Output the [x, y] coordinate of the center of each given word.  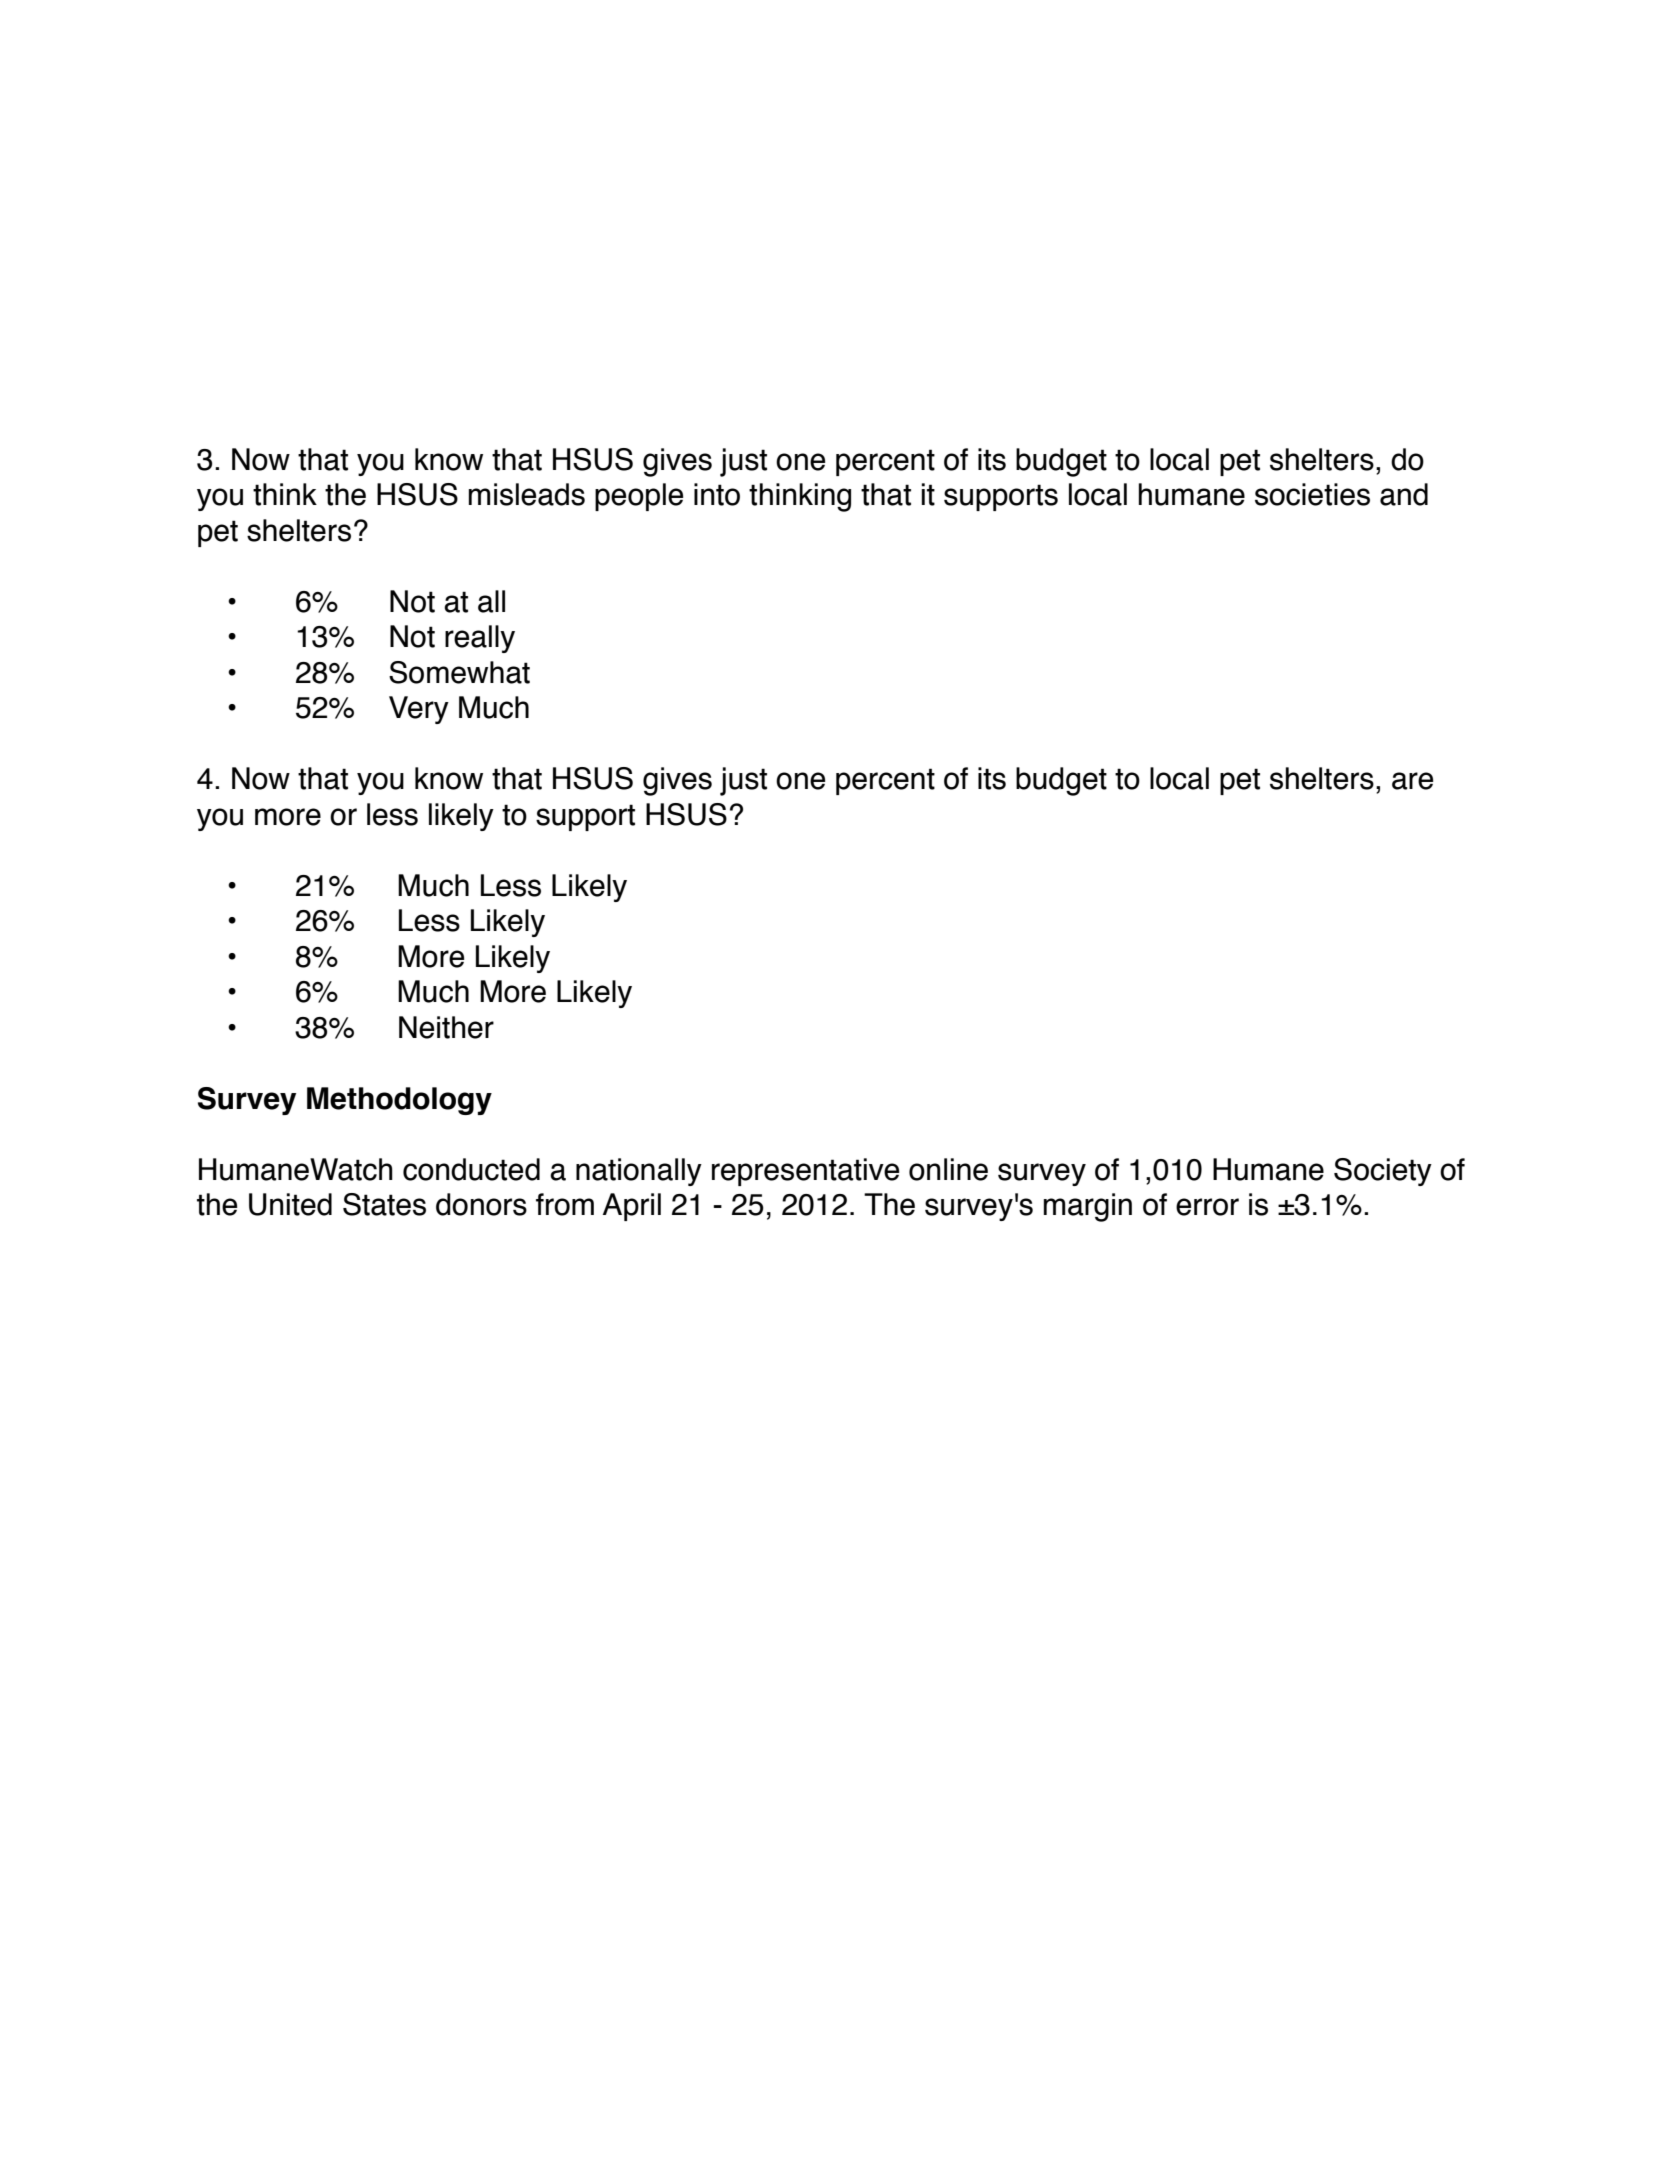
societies [1312, 494]
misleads [527, 494]
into [717, 494]
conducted [471, 1169]
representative [805, 1172]
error [1207, 1207]
